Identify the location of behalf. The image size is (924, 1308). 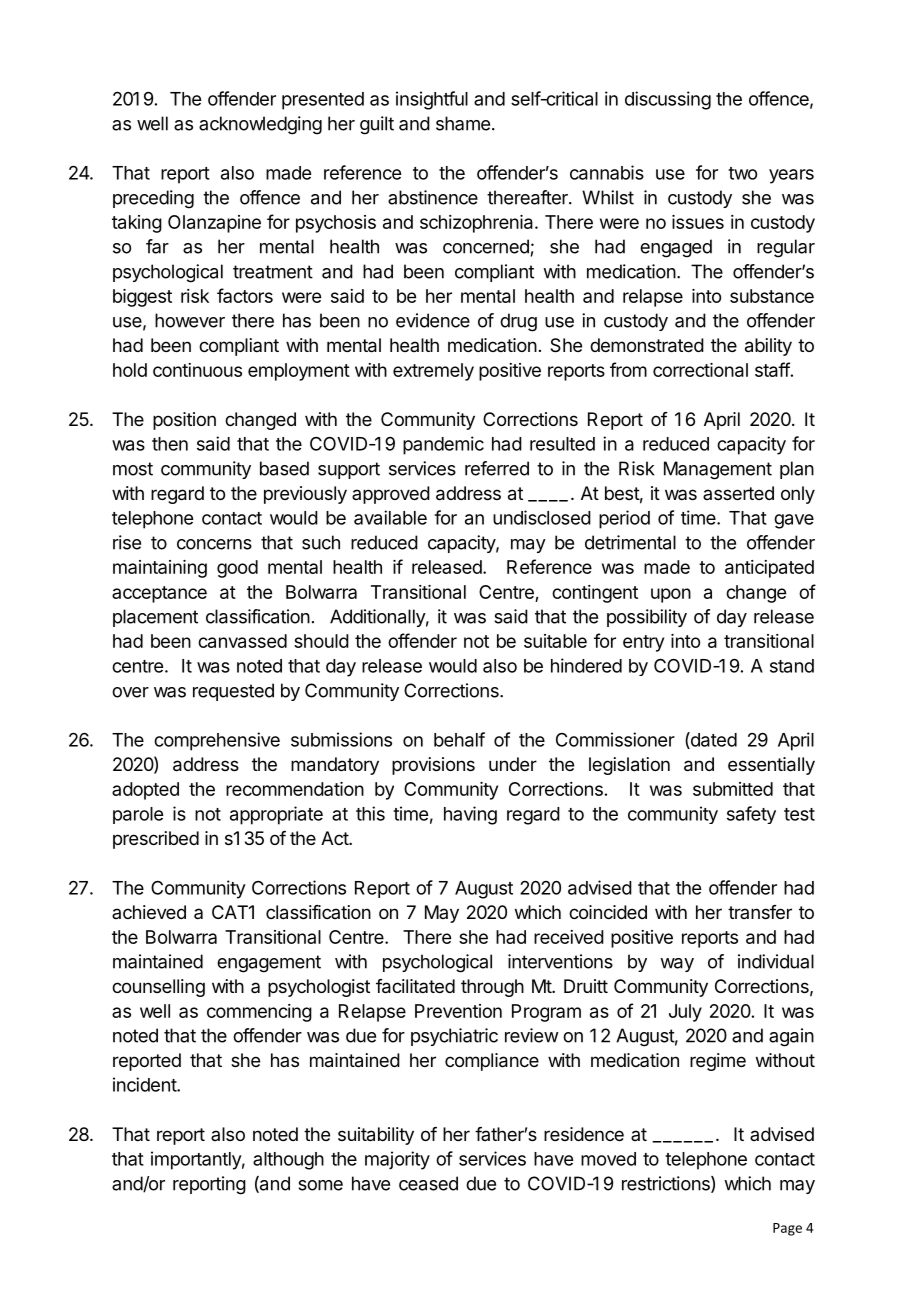
(459, 739).
